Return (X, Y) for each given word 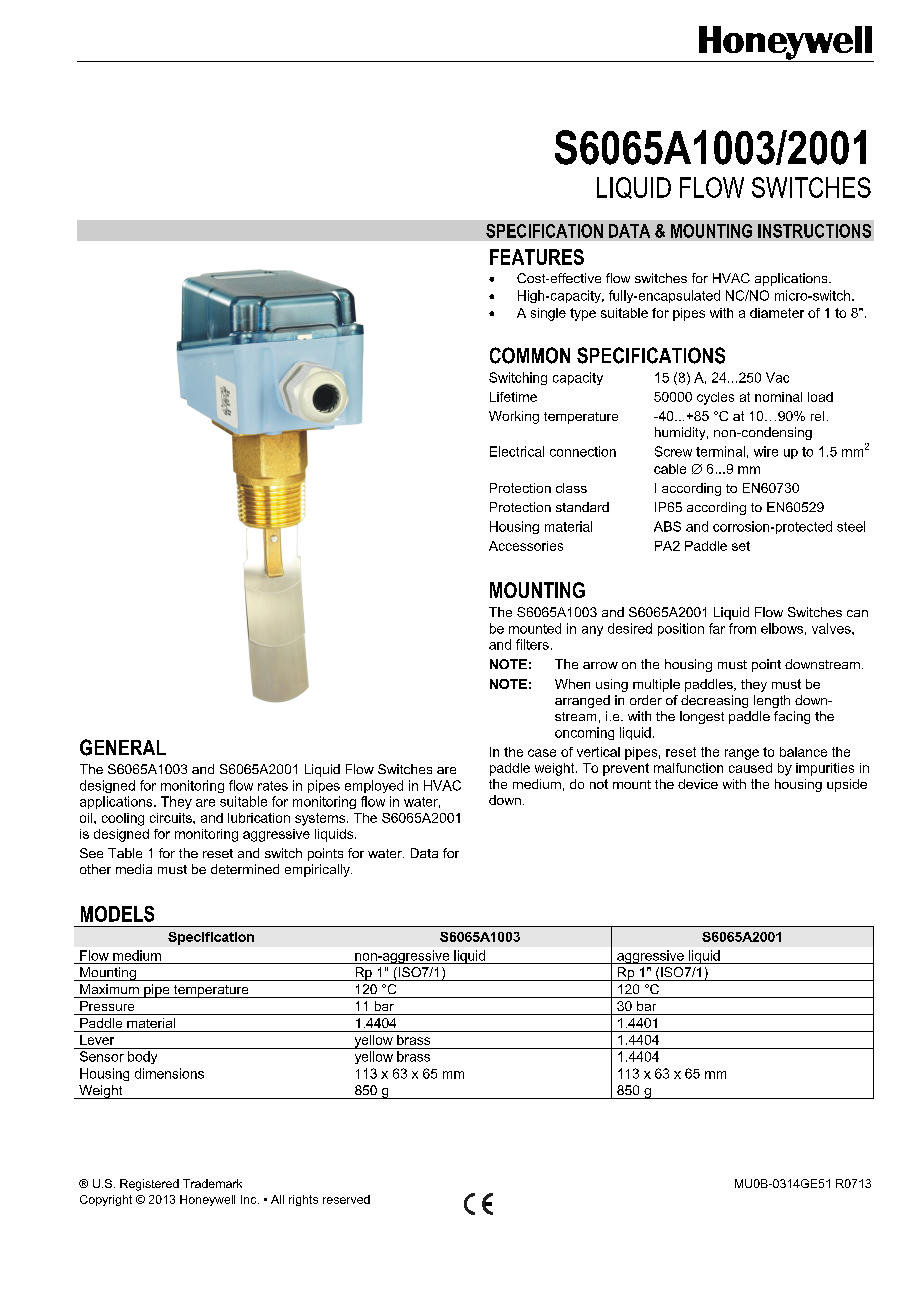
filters (532, 644)
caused (750, 768)
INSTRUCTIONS (814, 231)
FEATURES (537, 257)
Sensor (102, 1056)
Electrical (517, 451)
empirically (318, 870)
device (698, 784)
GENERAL (123, 747)
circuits (172, 818)
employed (374, 786)
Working (514, 417)
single (548, 314)
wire (766, 451)
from (742, 628)
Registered (149, 1185)
